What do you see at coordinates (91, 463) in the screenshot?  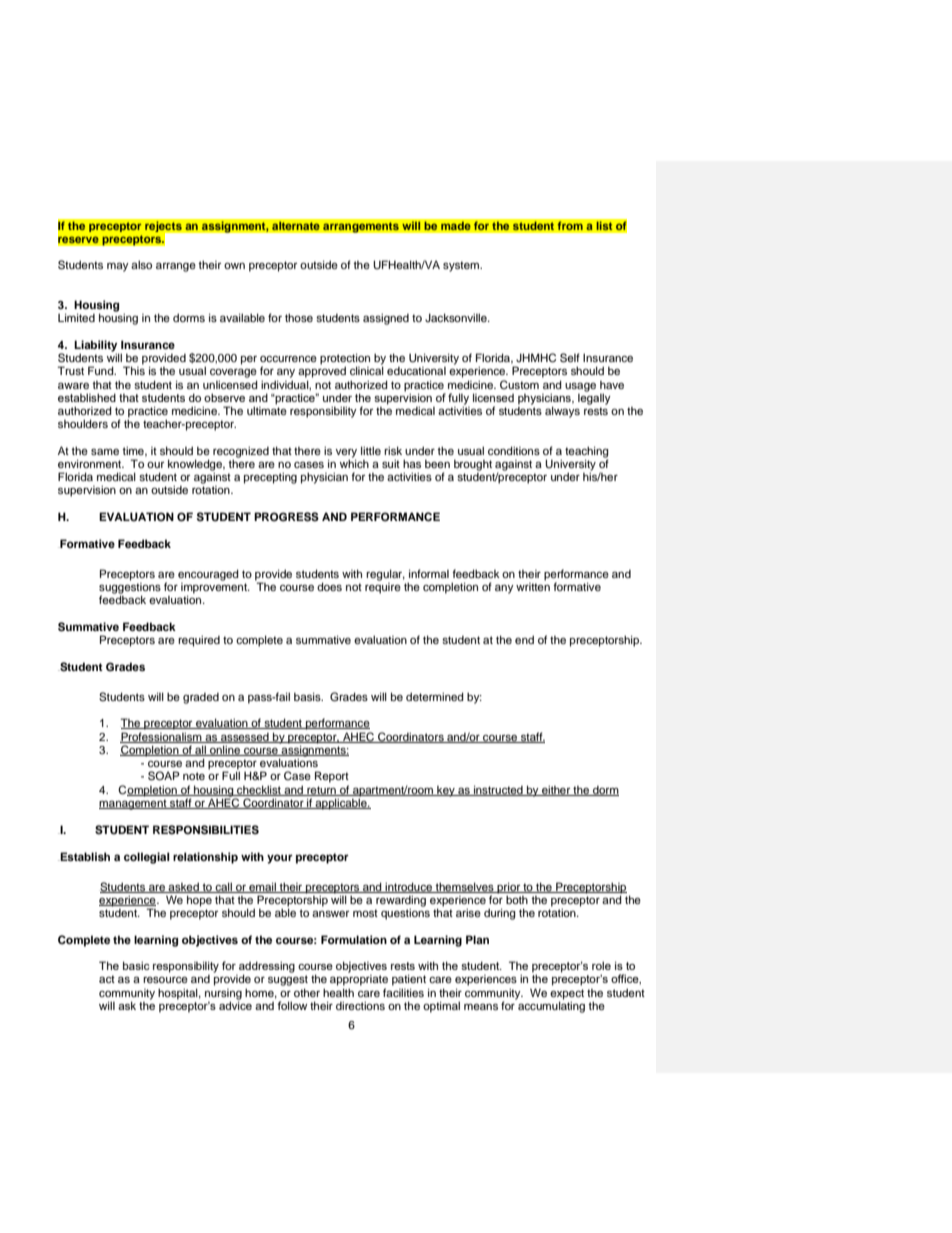 I see `environment` at bounding box center [91, 463].
